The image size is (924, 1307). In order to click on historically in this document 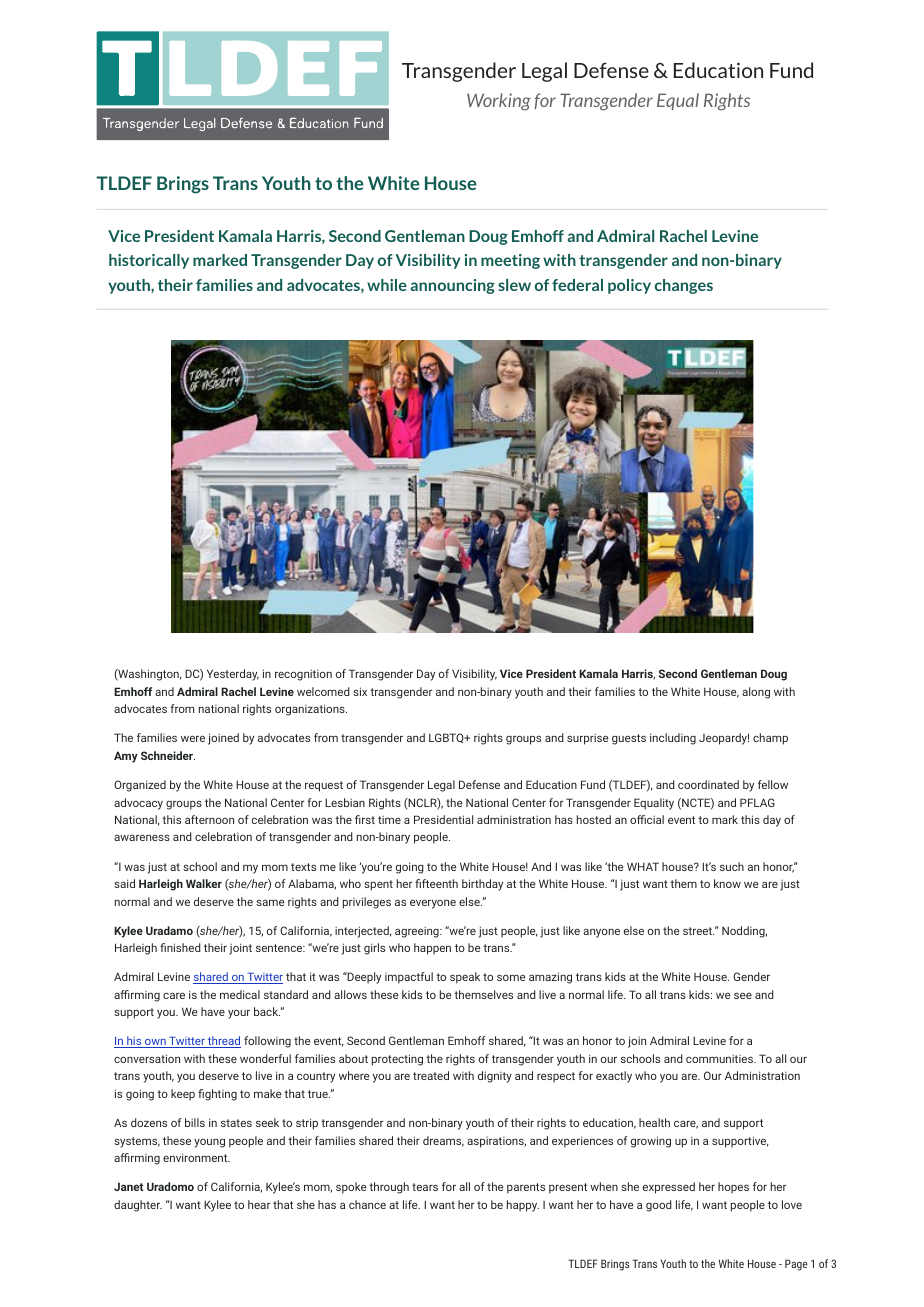, I will do `click(149, 261)`.
